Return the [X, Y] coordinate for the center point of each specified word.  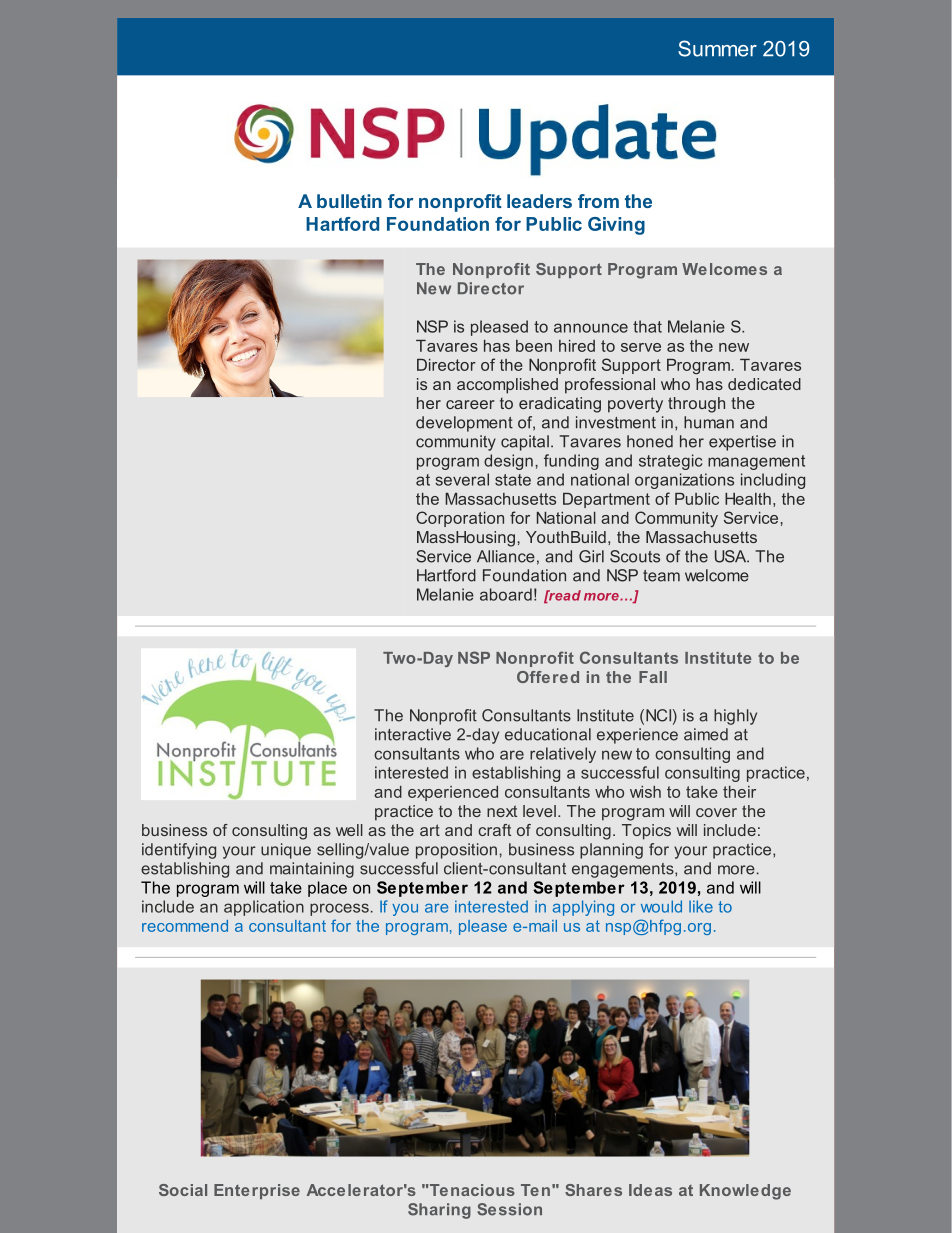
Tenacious [471, 1190]
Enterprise [257, 1191]
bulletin [349, 201]
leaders [539, 201]
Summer [717, 48]
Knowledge [745, 1192]
